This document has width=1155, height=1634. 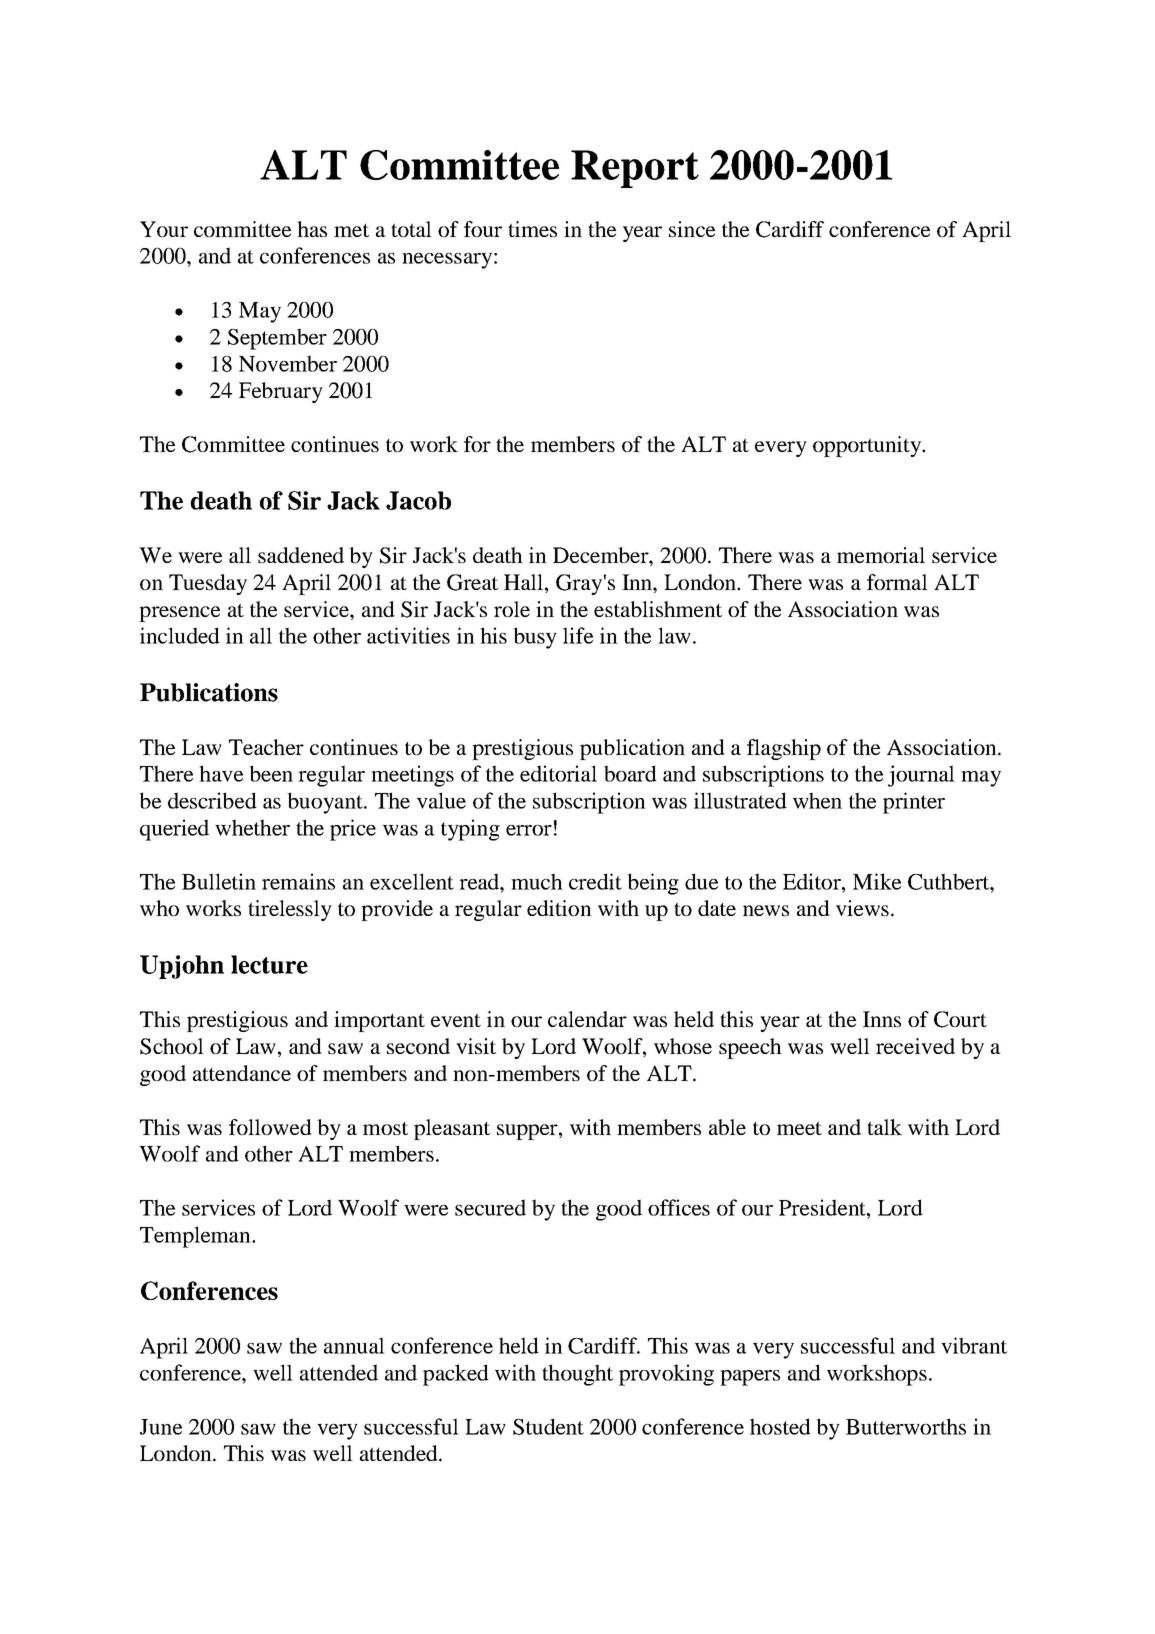 What do you see at coordinates (529, 830) in the document?
I see `error` at bounding box center [529, 830].
